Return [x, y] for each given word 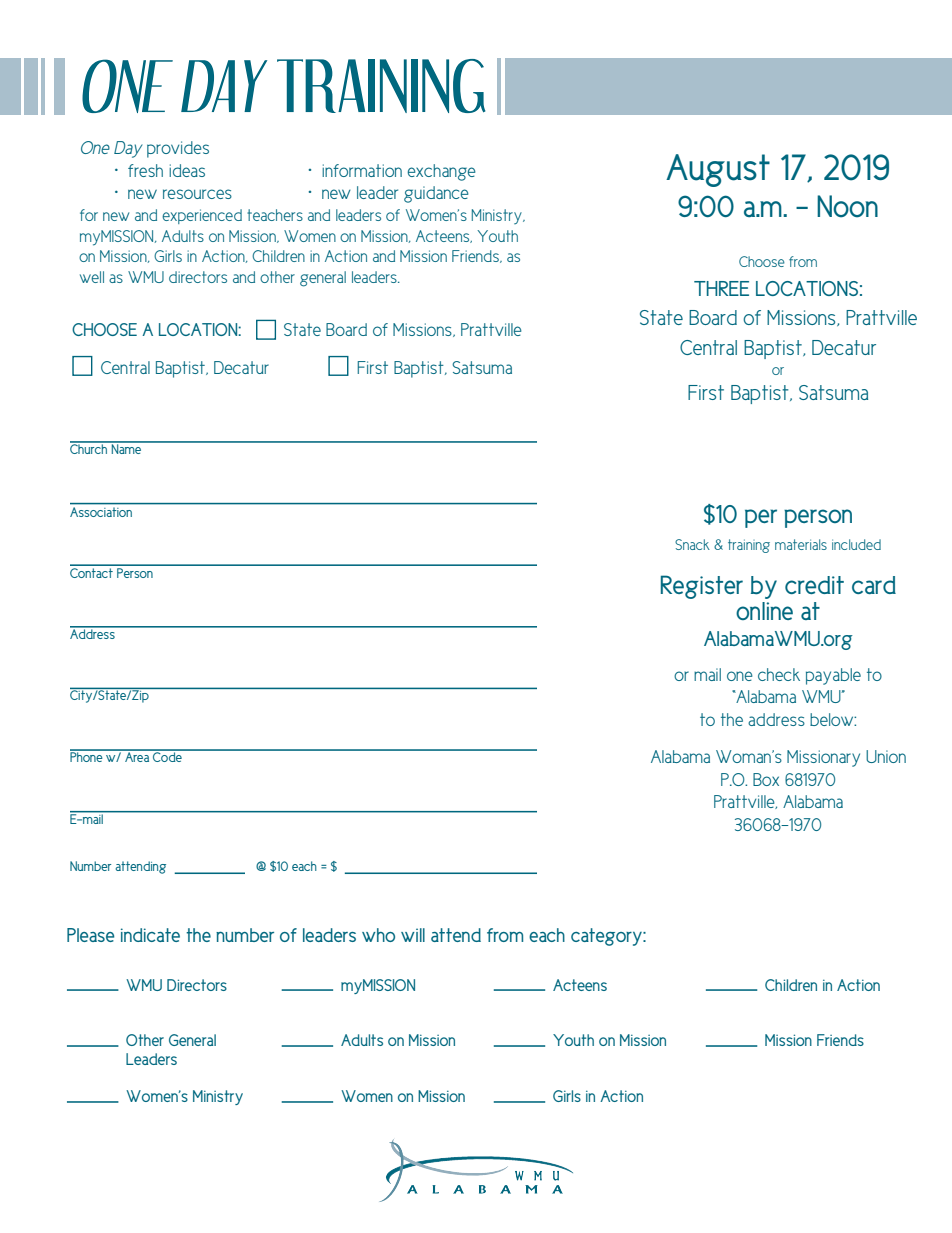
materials [801, 544]
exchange [441, 172]
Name [126, 448]
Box [766, 779]
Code [167, 755]
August [718, 170]
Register [702, 587]
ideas [187, 170]
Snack [692, 544]
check [779, 674]
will [413, 935]
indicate [150, 935]
